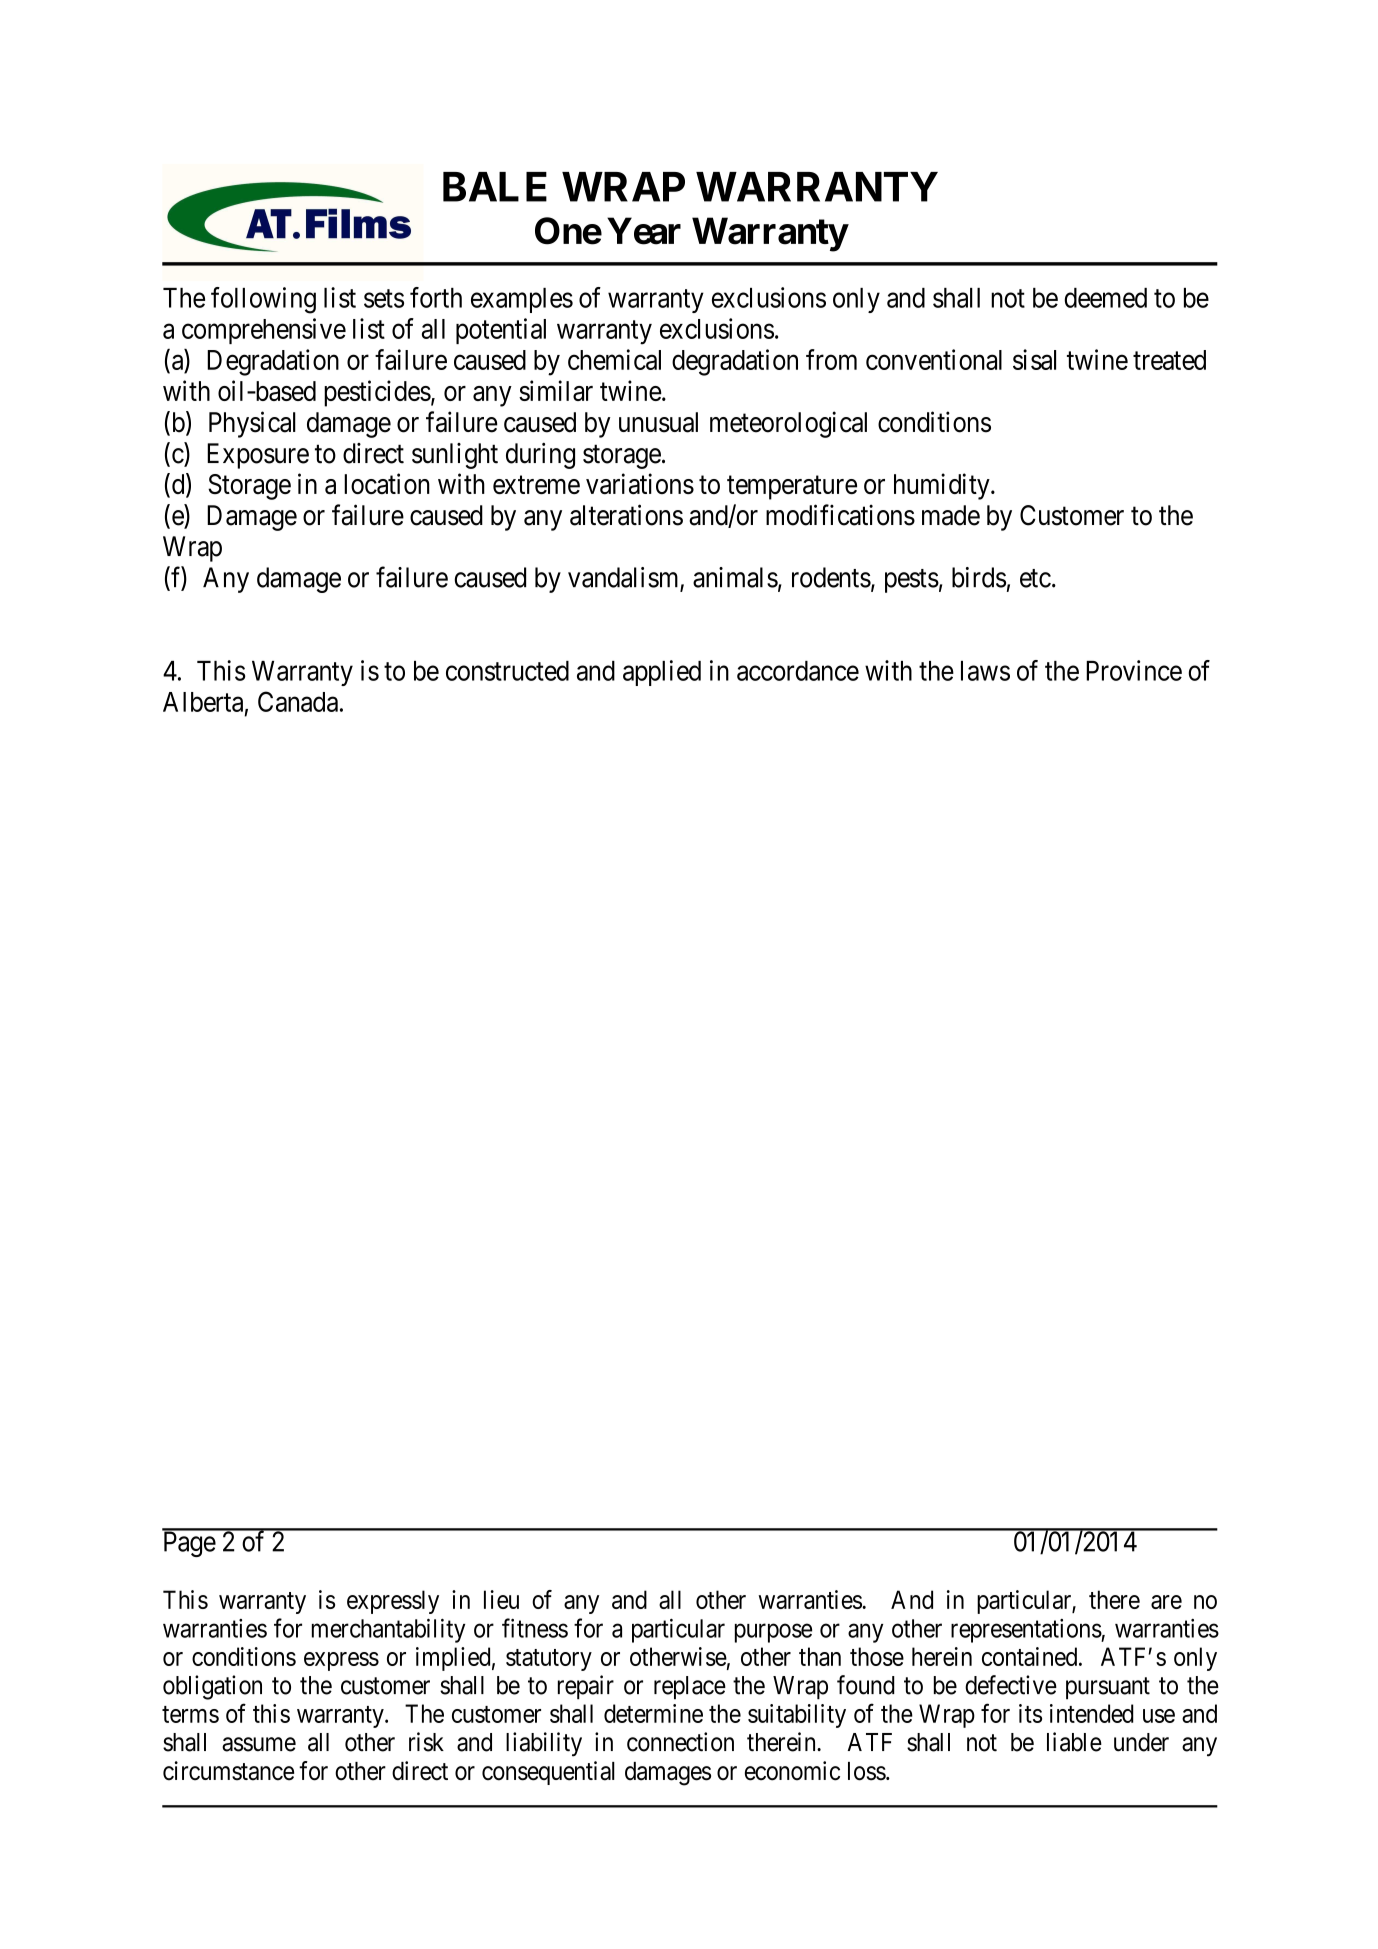 Image resolution: width=1378 pixels, height=1949 pixels. I want to click on deemed, so click(1105, 298).
